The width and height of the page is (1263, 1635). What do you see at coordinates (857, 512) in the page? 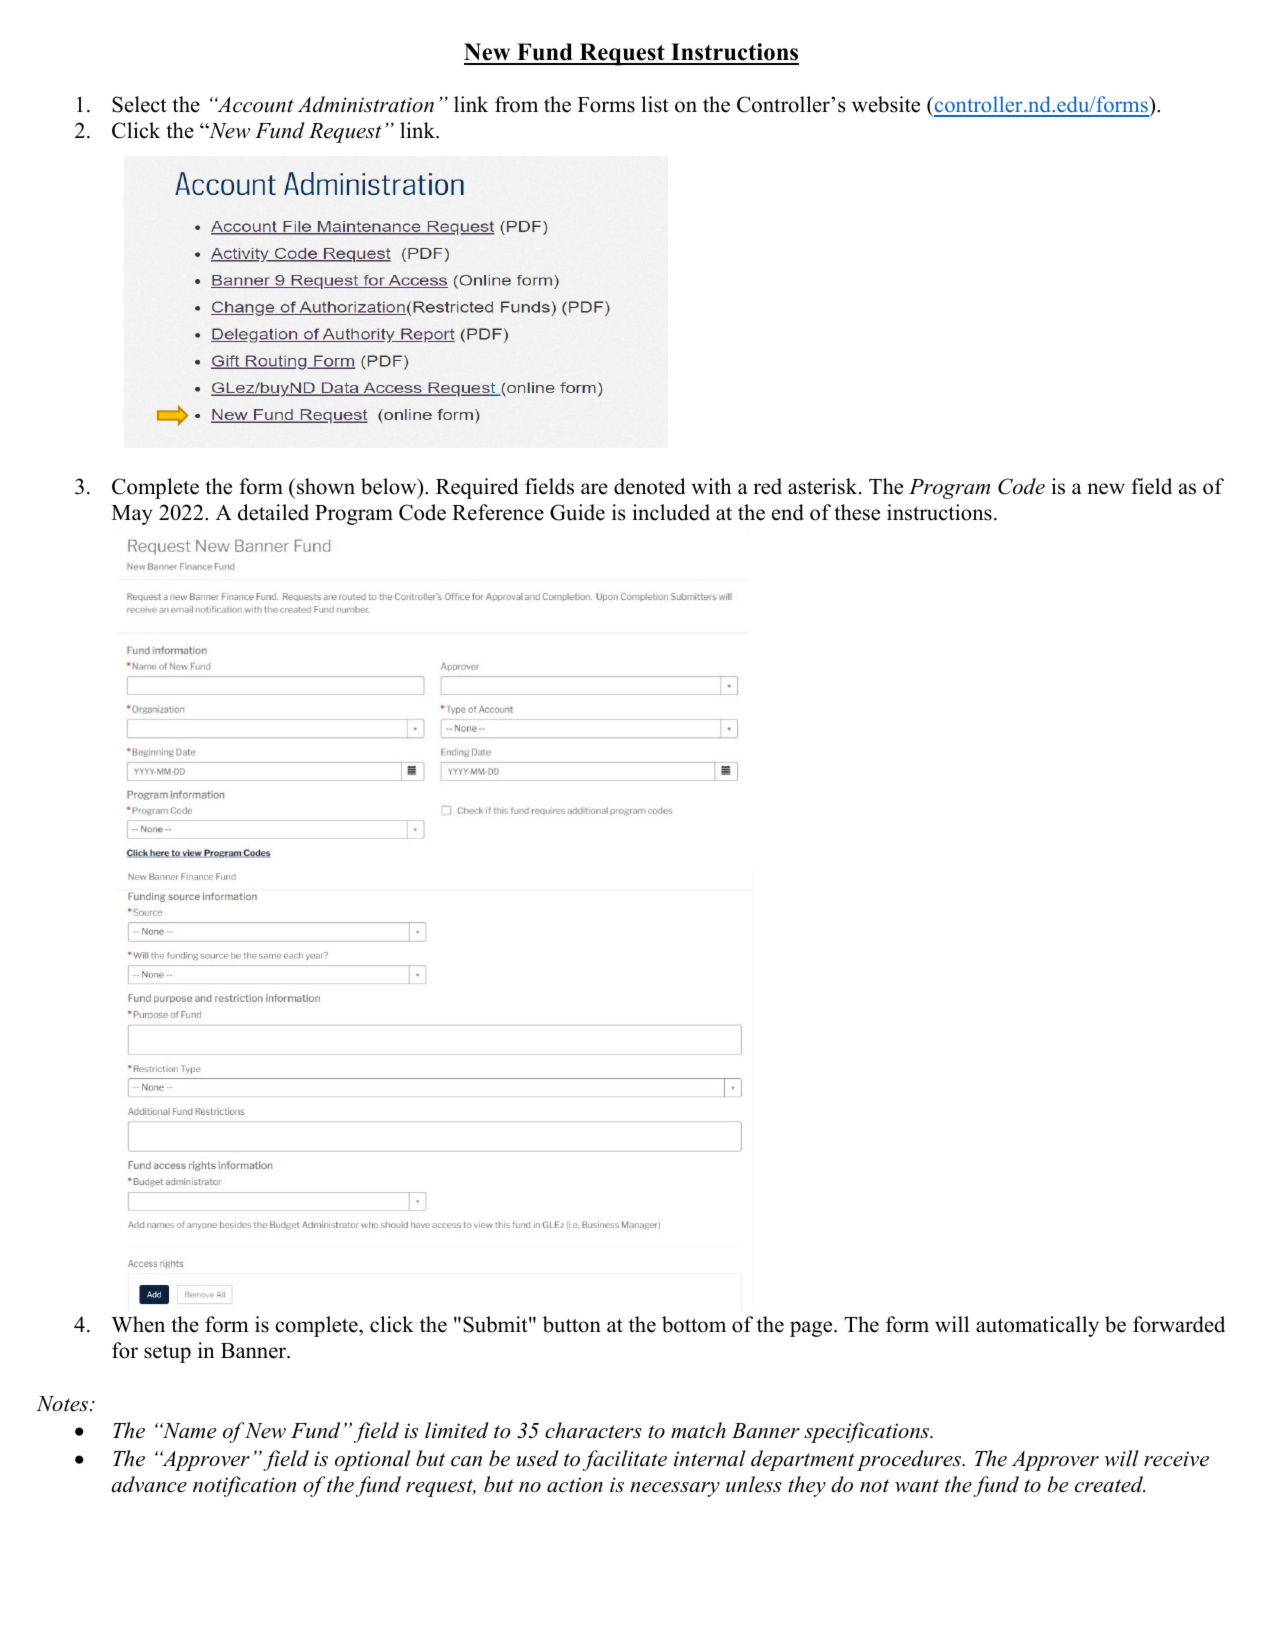
I see `these` at bounding box center [857, 512].
